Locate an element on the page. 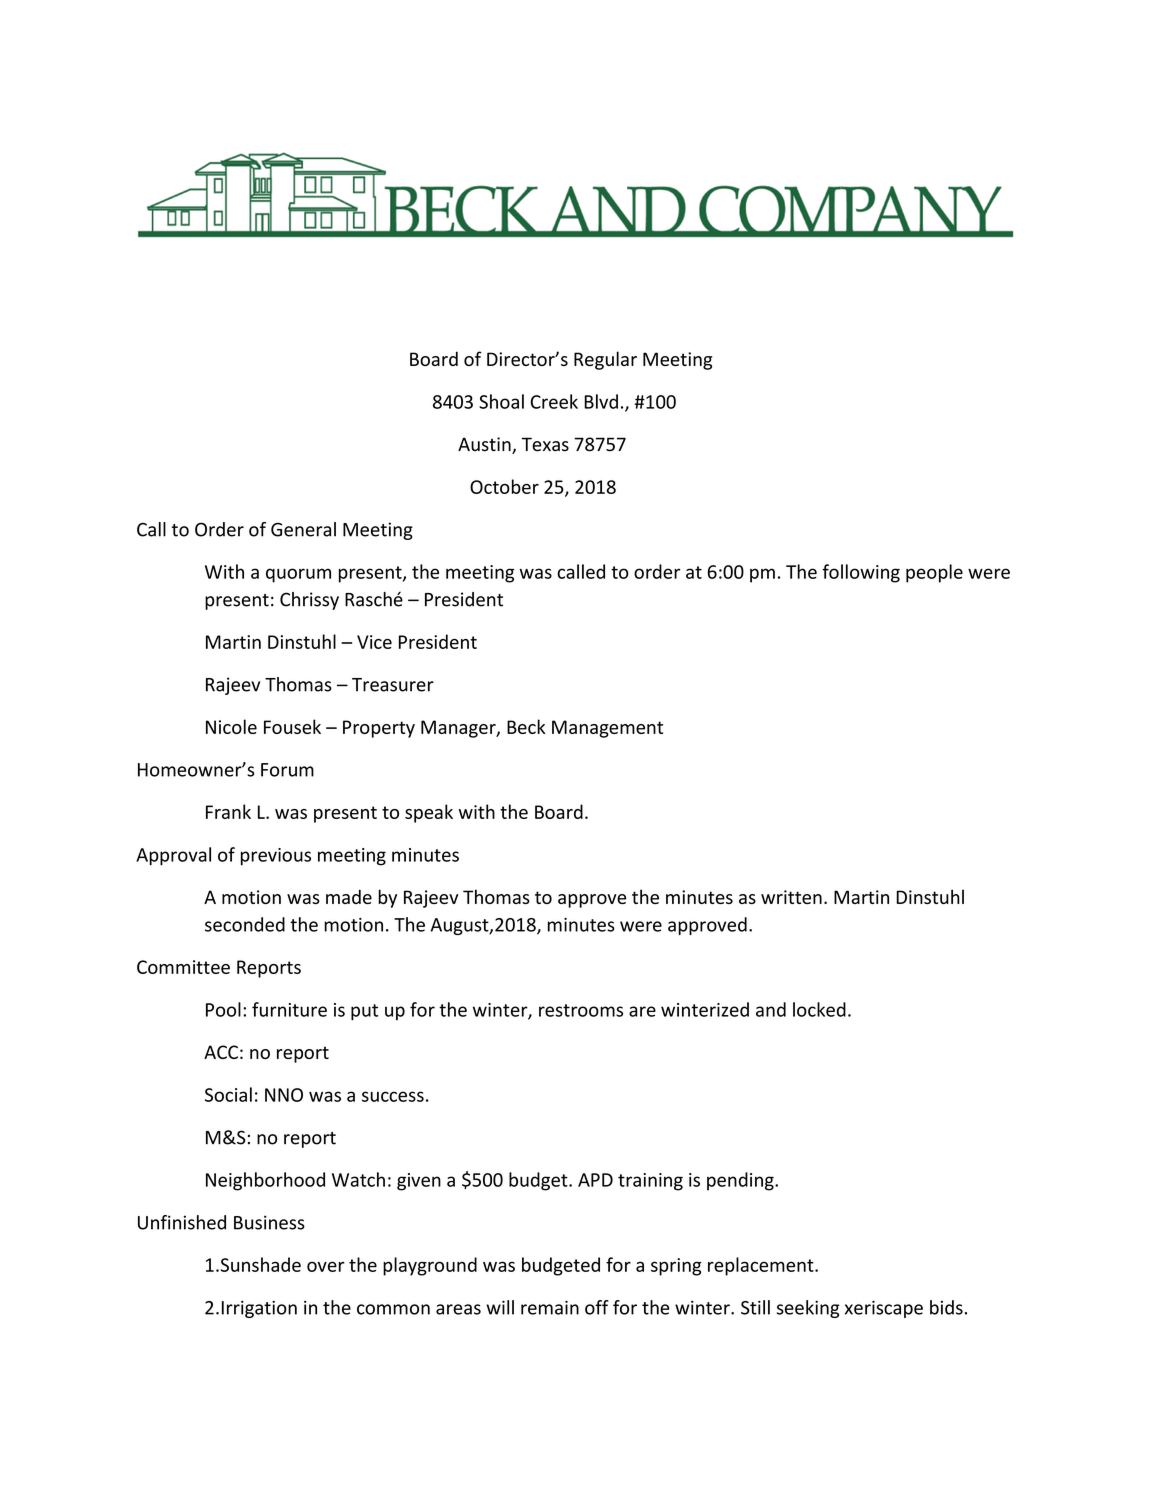  General is located at coordinates (303, 529).
